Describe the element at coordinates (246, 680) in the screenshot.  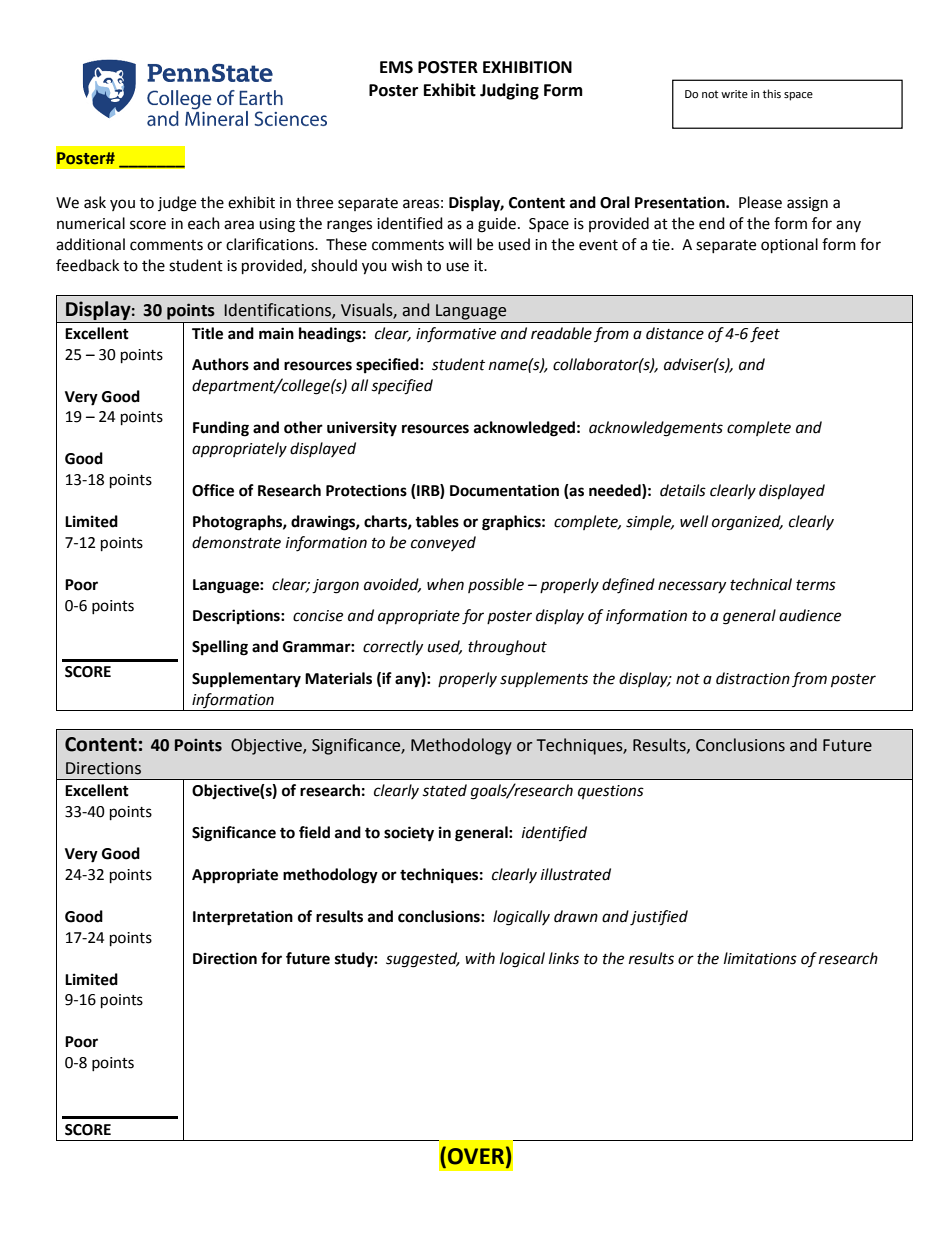
I see `Supplementary` at that location.
